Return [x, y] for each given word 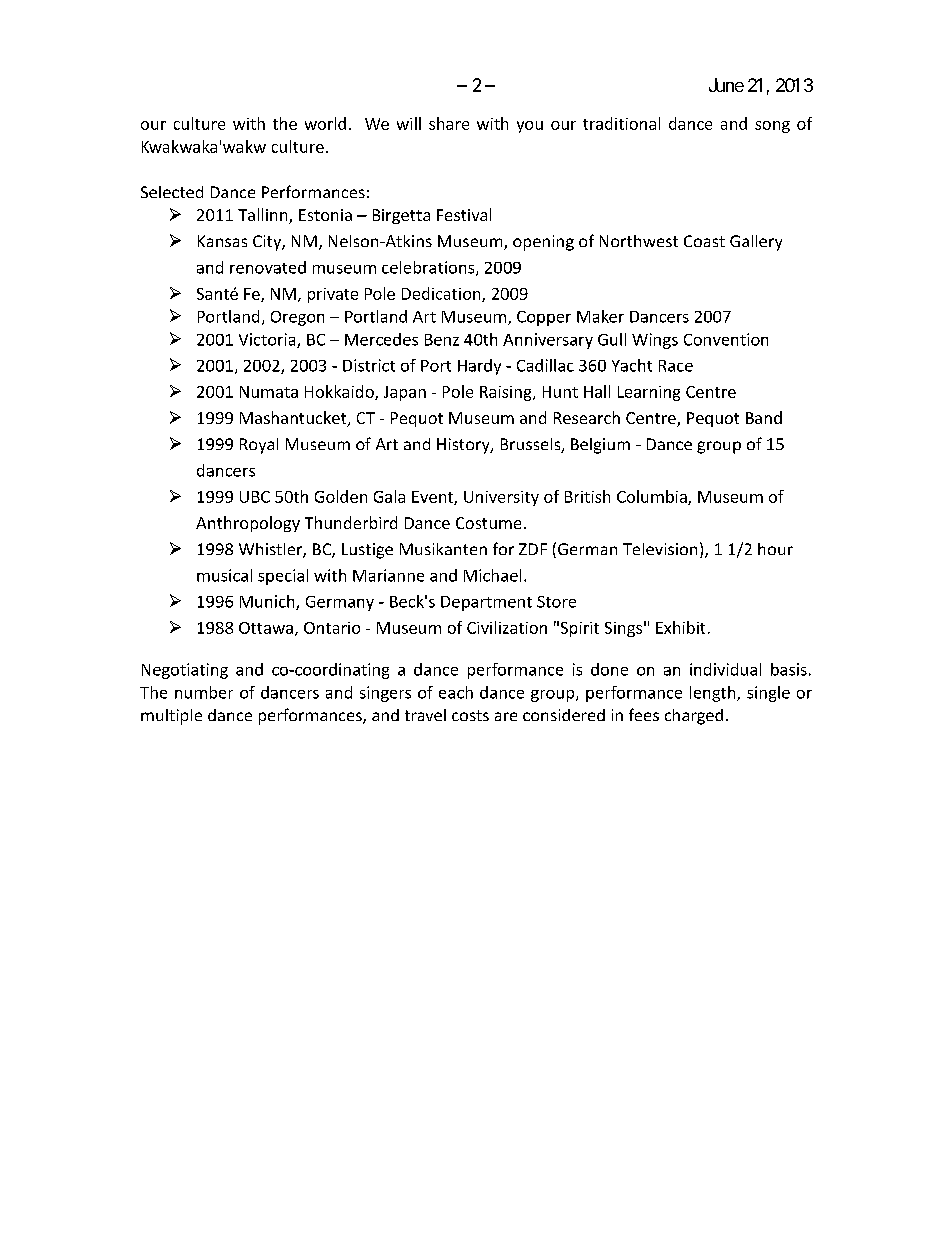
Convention [726, 339]
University [501, 498]
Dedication [442, 294]
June [726, 85]
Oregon [297, 318]
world [325, 123]
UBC [255, 497]
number [204, 692]
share [449, 123]
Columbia [653, 497]
